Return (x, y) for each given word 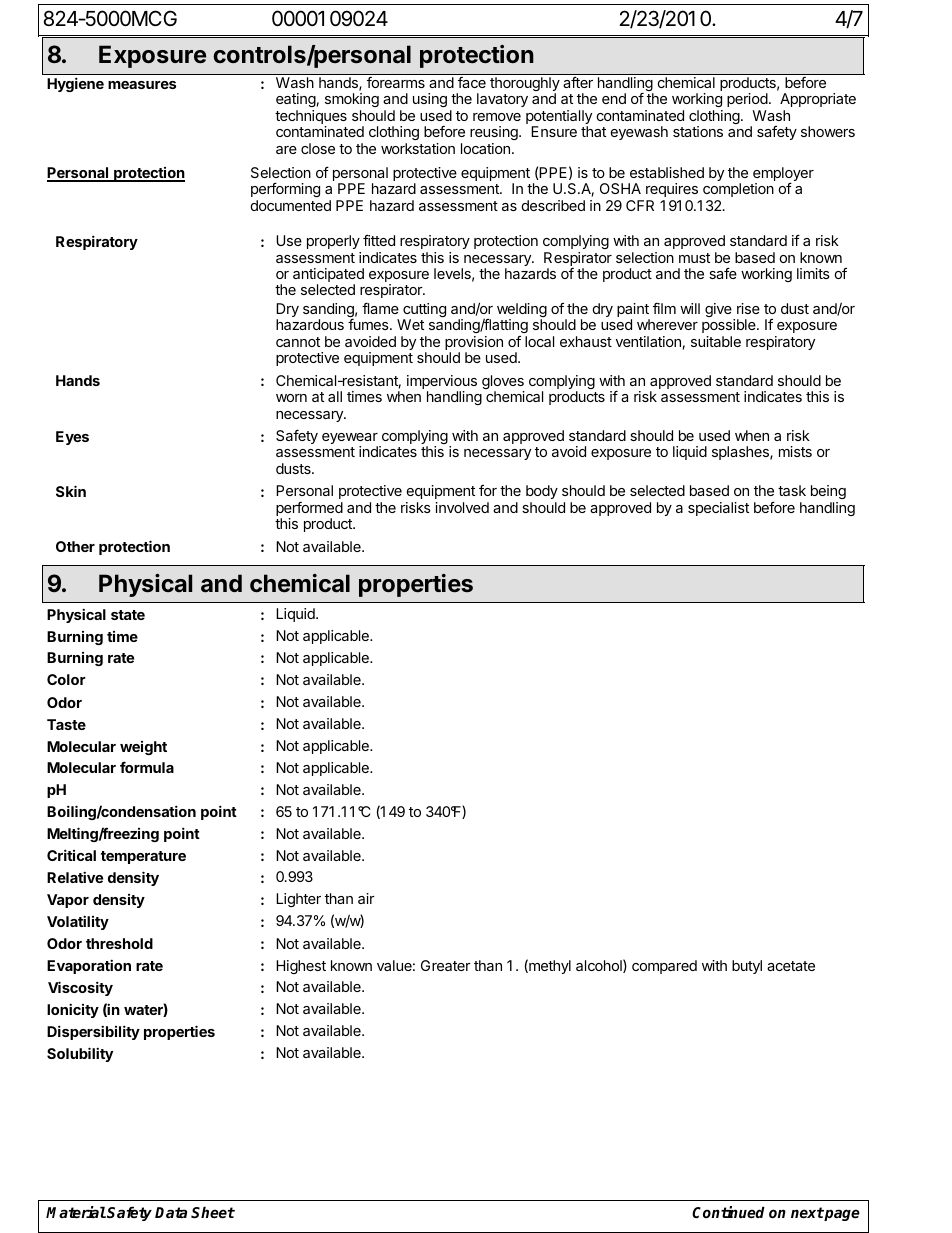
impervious (442, 383)
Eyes (72, 438)
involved (462, 507)
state (128, 615)
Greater (446, 965)
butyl (747, 967)
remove (497, 117)
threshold (119, 943)
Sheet (213, 1212)
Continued (728, 1212)
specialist (718, 509)
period (747, 102)
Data (171, 1212)
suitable (716, 341)
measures (142, 85)
